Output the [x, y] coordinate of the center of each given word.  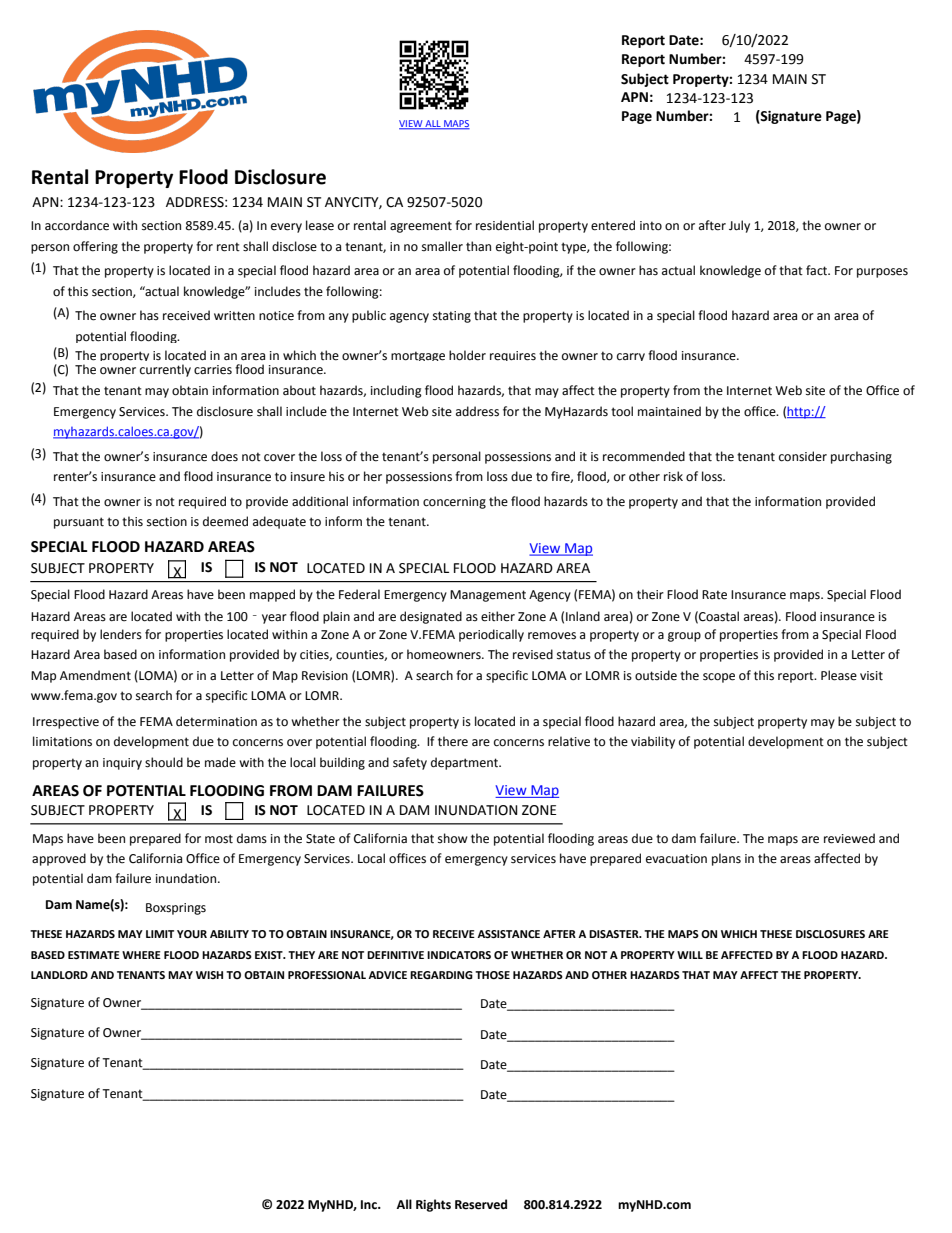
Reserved [481, 1204]
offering [95, 247]
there [453, 741]
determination [216, 721]
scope [719, 678]
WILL [690, 955]
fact [818, 270]
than [478, 246]
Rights [433, 1205]
